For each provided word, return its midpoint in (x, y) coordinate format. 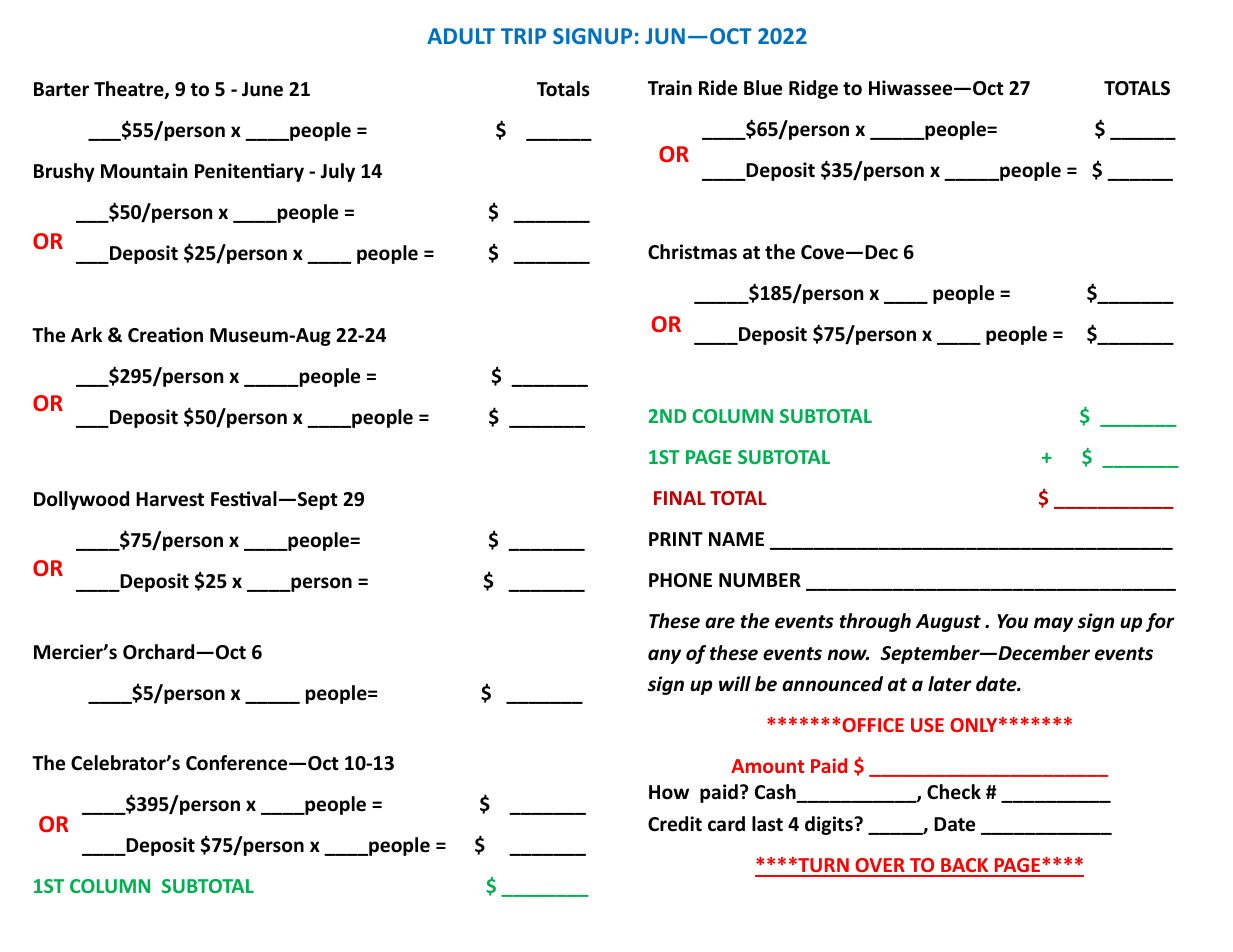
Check (954, 792)
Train (670, 88)
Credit (675, 824)
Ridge (813, 89)
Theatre (130, 90)
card (726, 824)
